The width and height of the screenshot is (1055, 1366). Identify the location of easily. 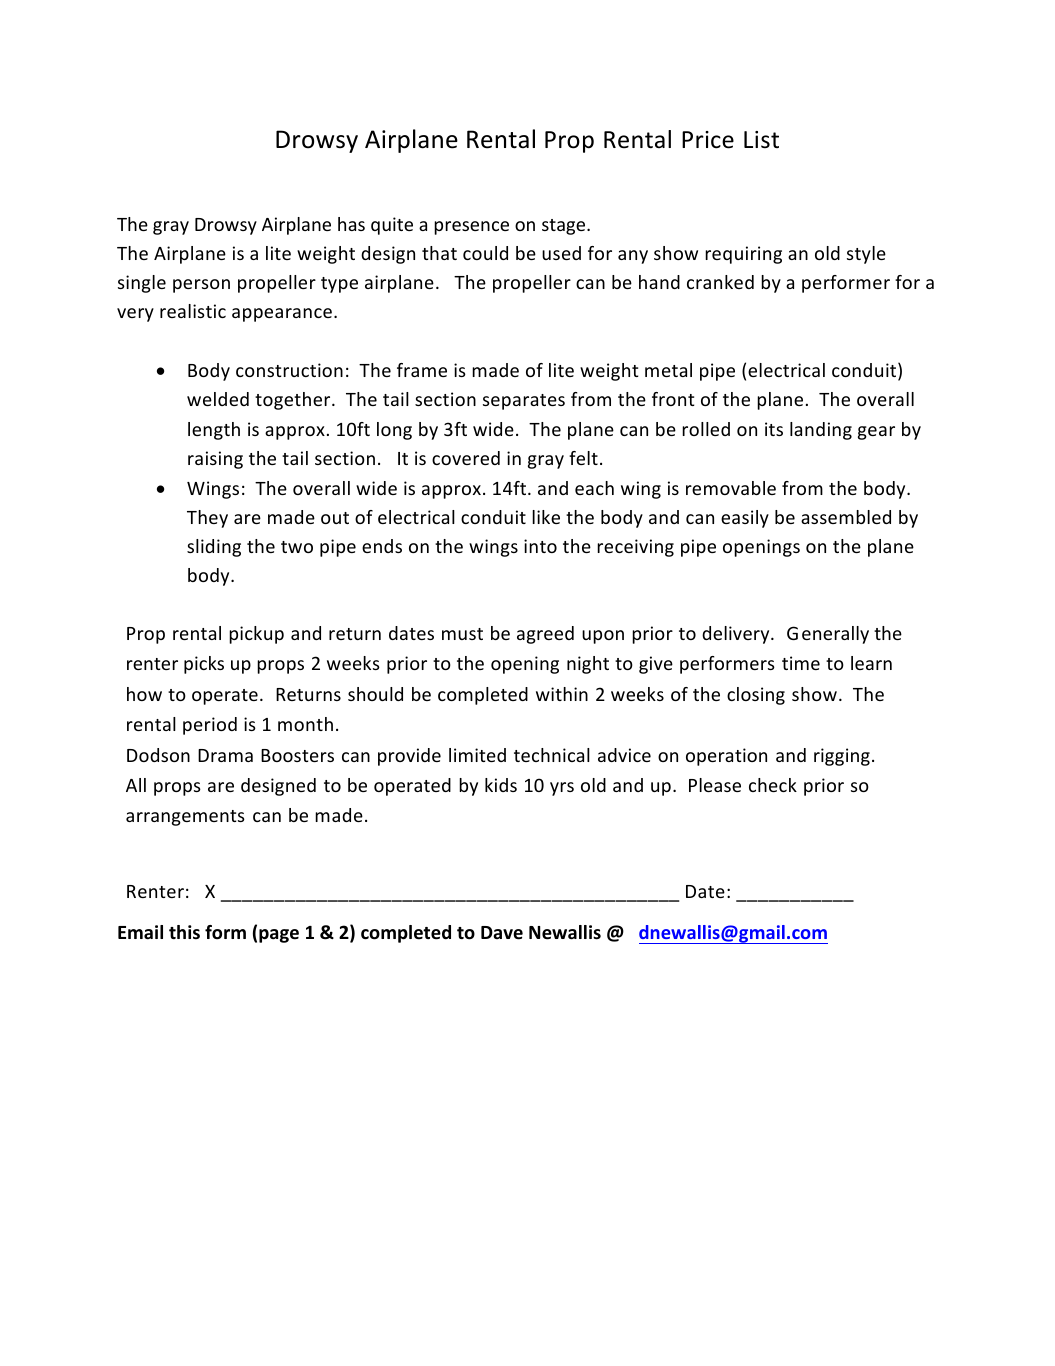
(745, 519).
